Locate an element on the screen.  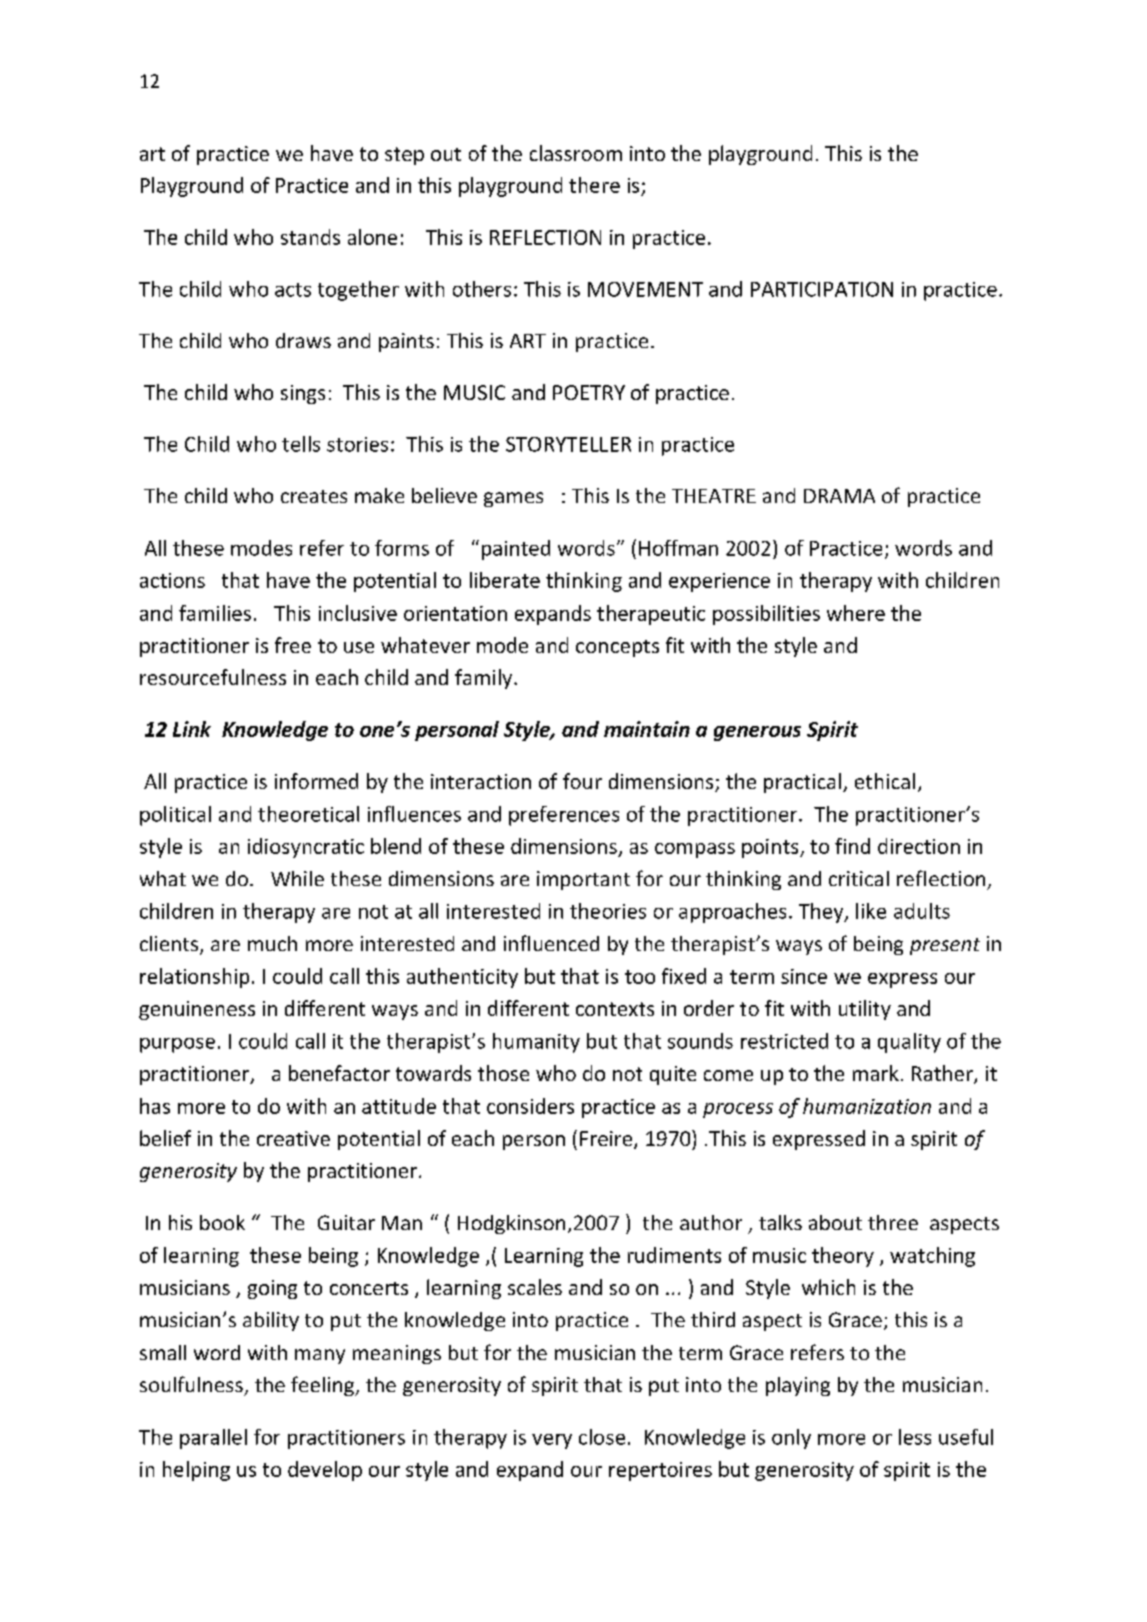
creates is located at coordinates (314, 496).
